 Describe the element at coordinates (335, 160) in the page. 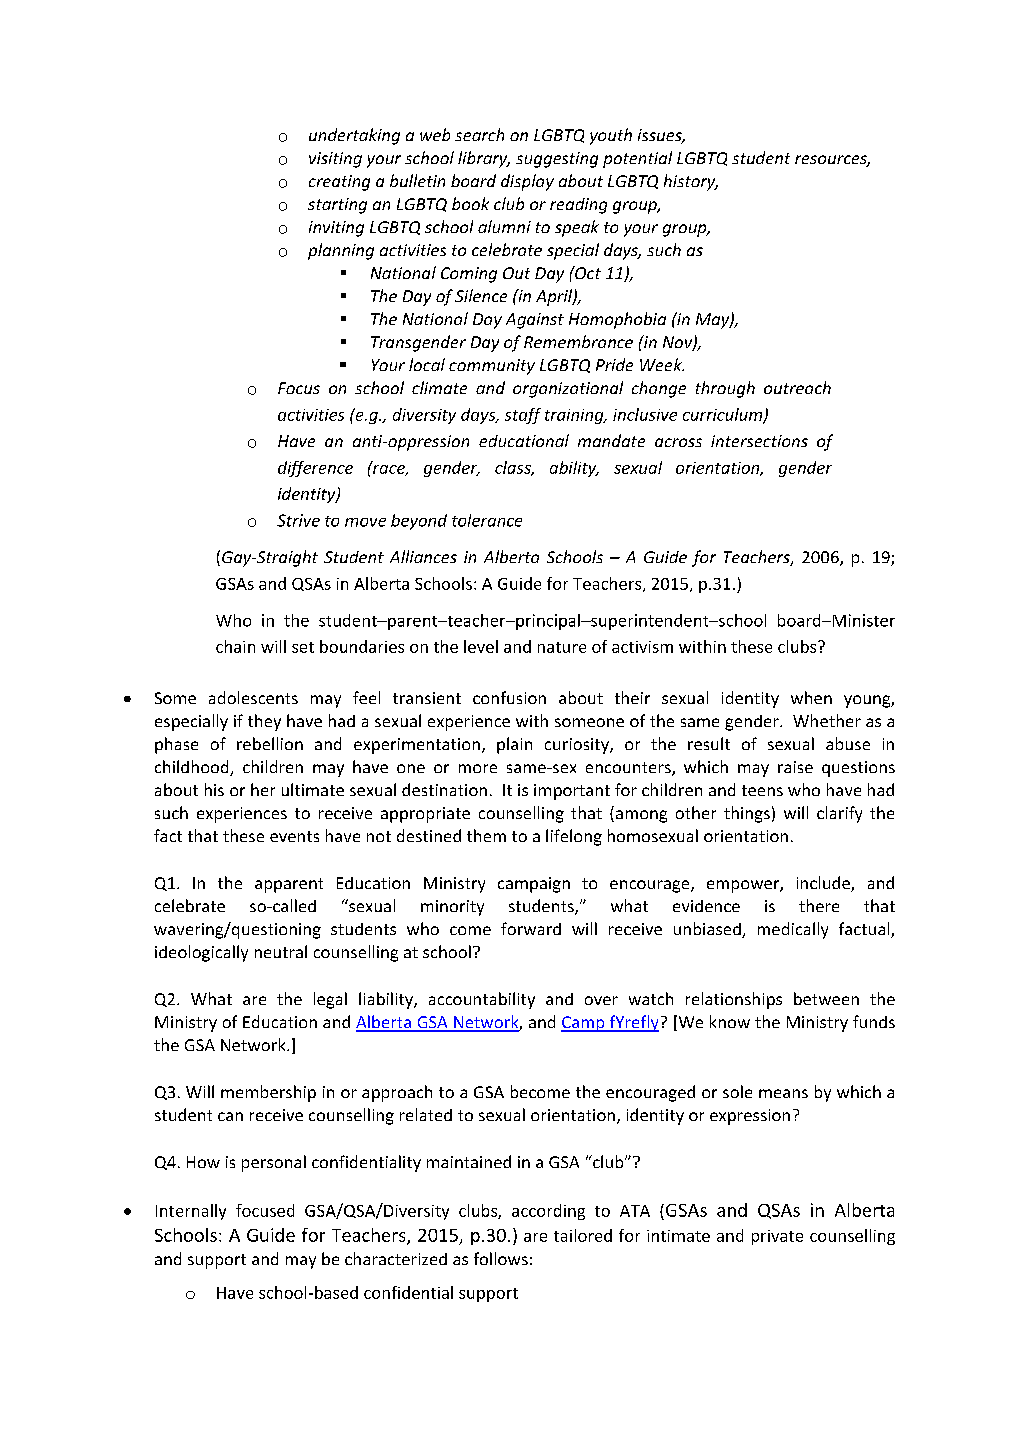

I see `visiting` at that location.
